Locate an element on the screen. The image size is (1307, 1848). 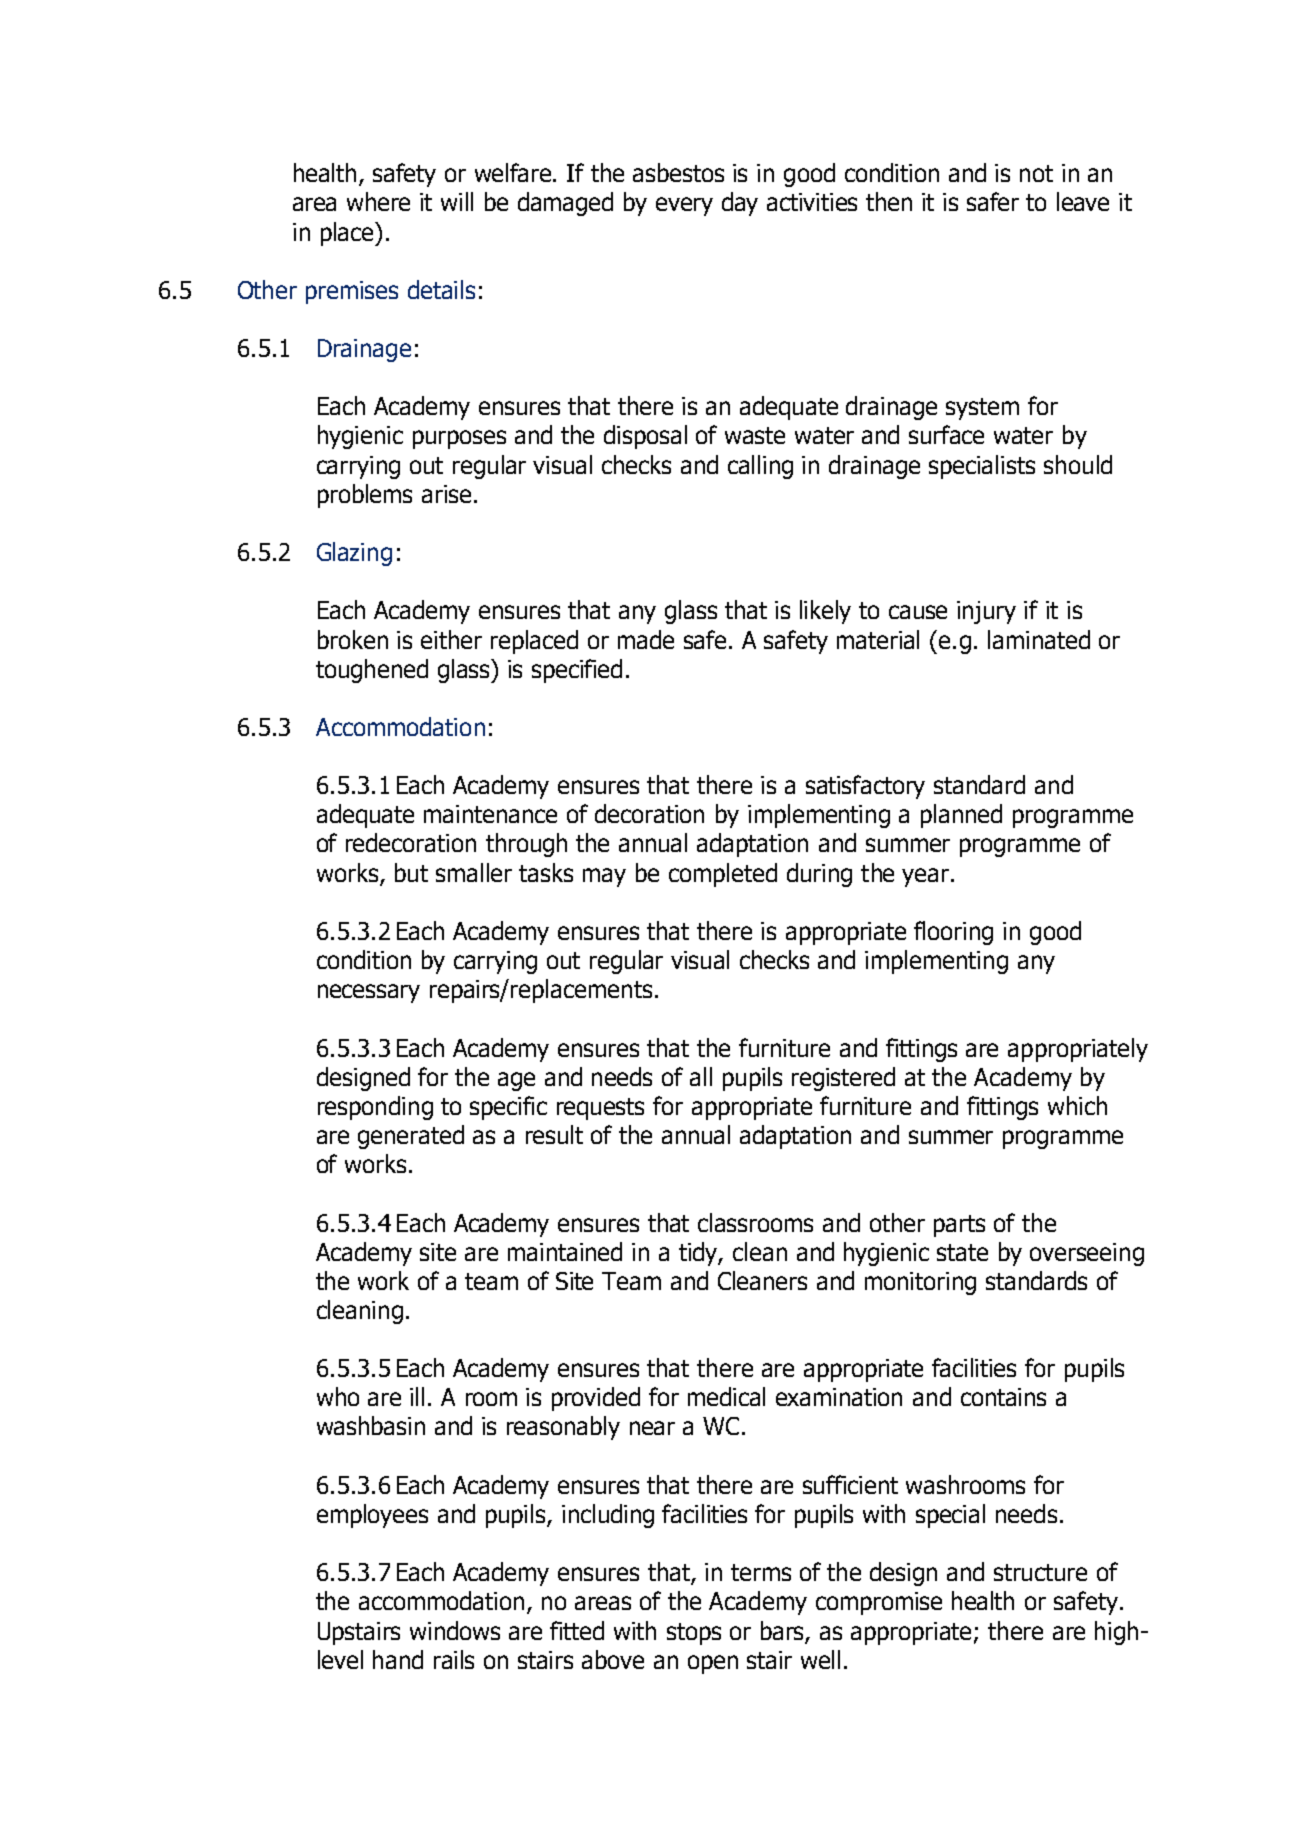
windows is located at coordinates (455, 1630).
